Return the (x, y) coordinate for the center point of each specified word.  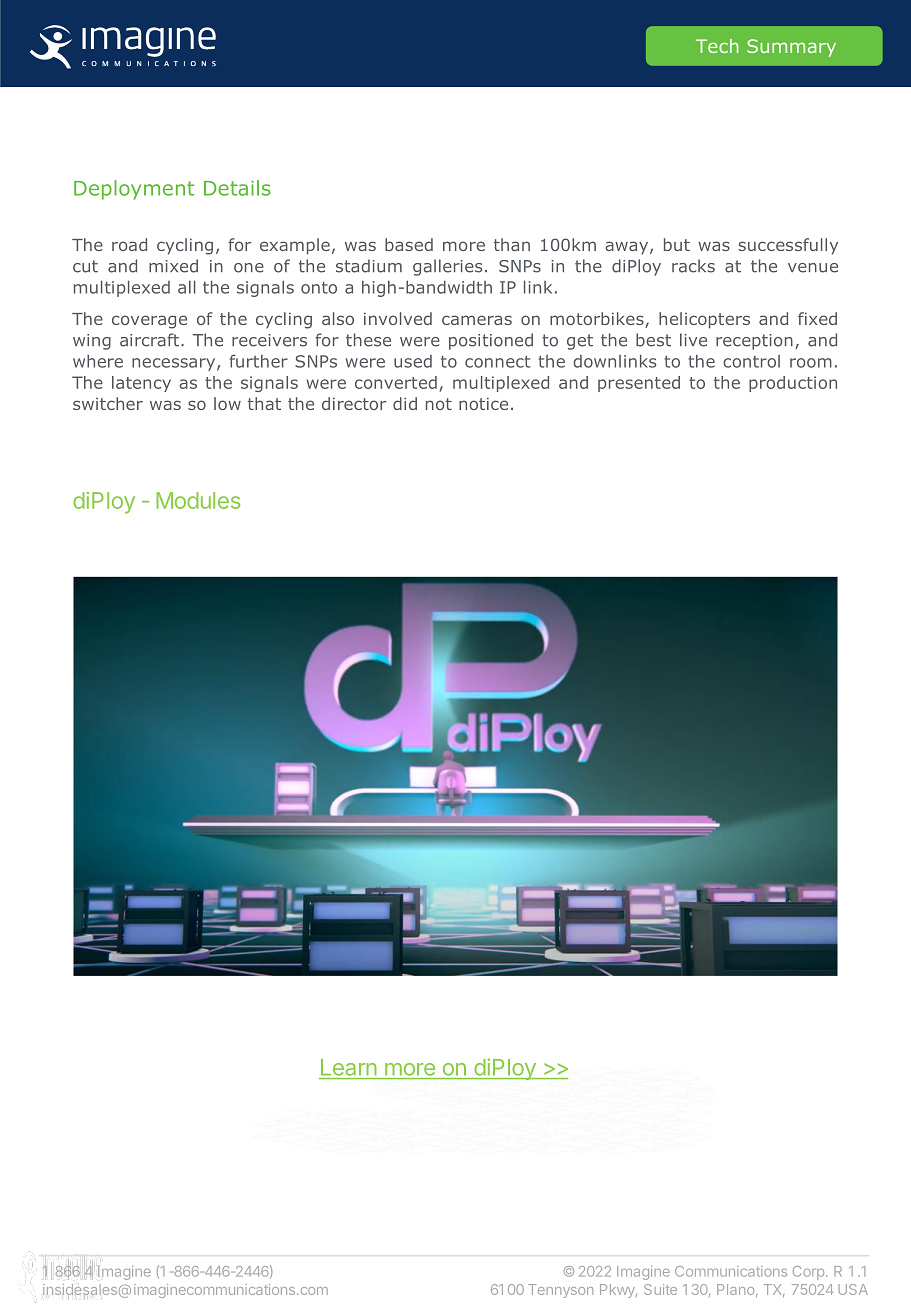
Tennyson (560, 1291)
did (405, 403)
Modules (198, 500)
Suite (660, 1289)
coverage (149, 322)
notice (483, 404)
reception (754, 342)
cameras (477, 320)
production (793, 384)
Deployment (134, 190)
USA (853, 1289)
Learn (349, 1067)
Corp (808, 1273)
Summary (791, 48)
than (512, 244)
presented (639, 384)
